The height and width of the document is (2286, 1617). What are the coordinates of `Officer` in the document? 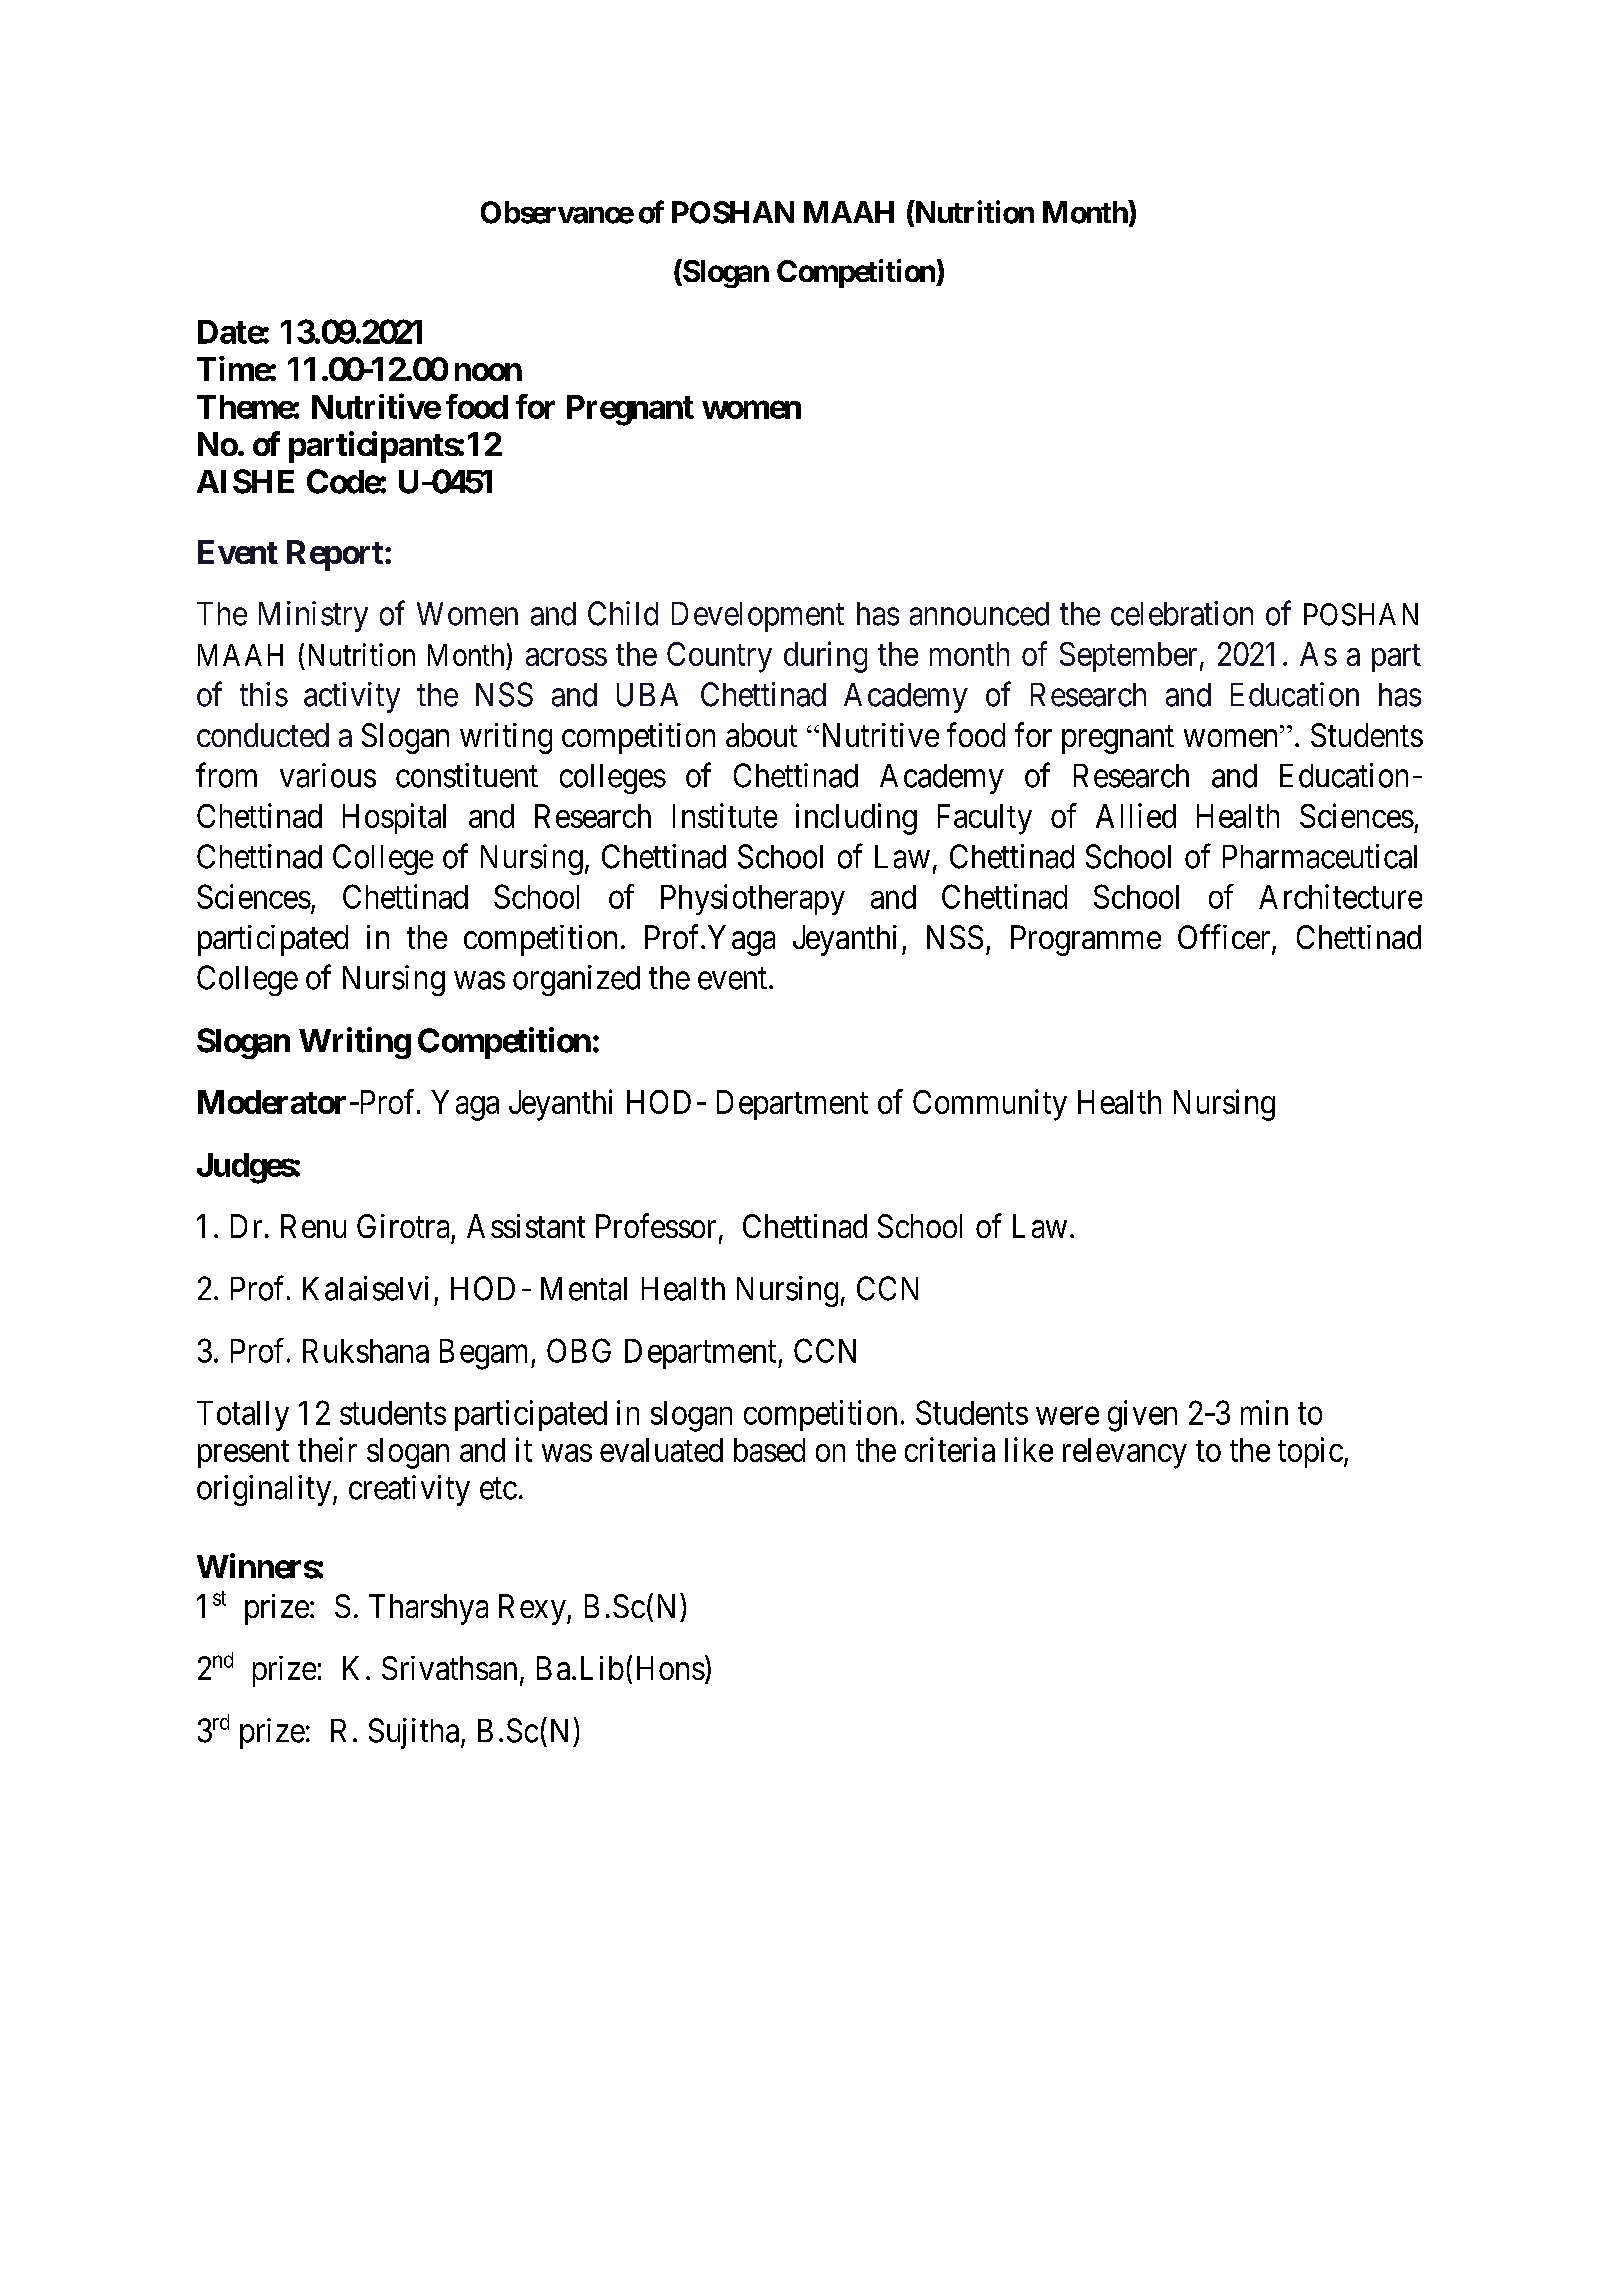 It's located at (1225, 938).
